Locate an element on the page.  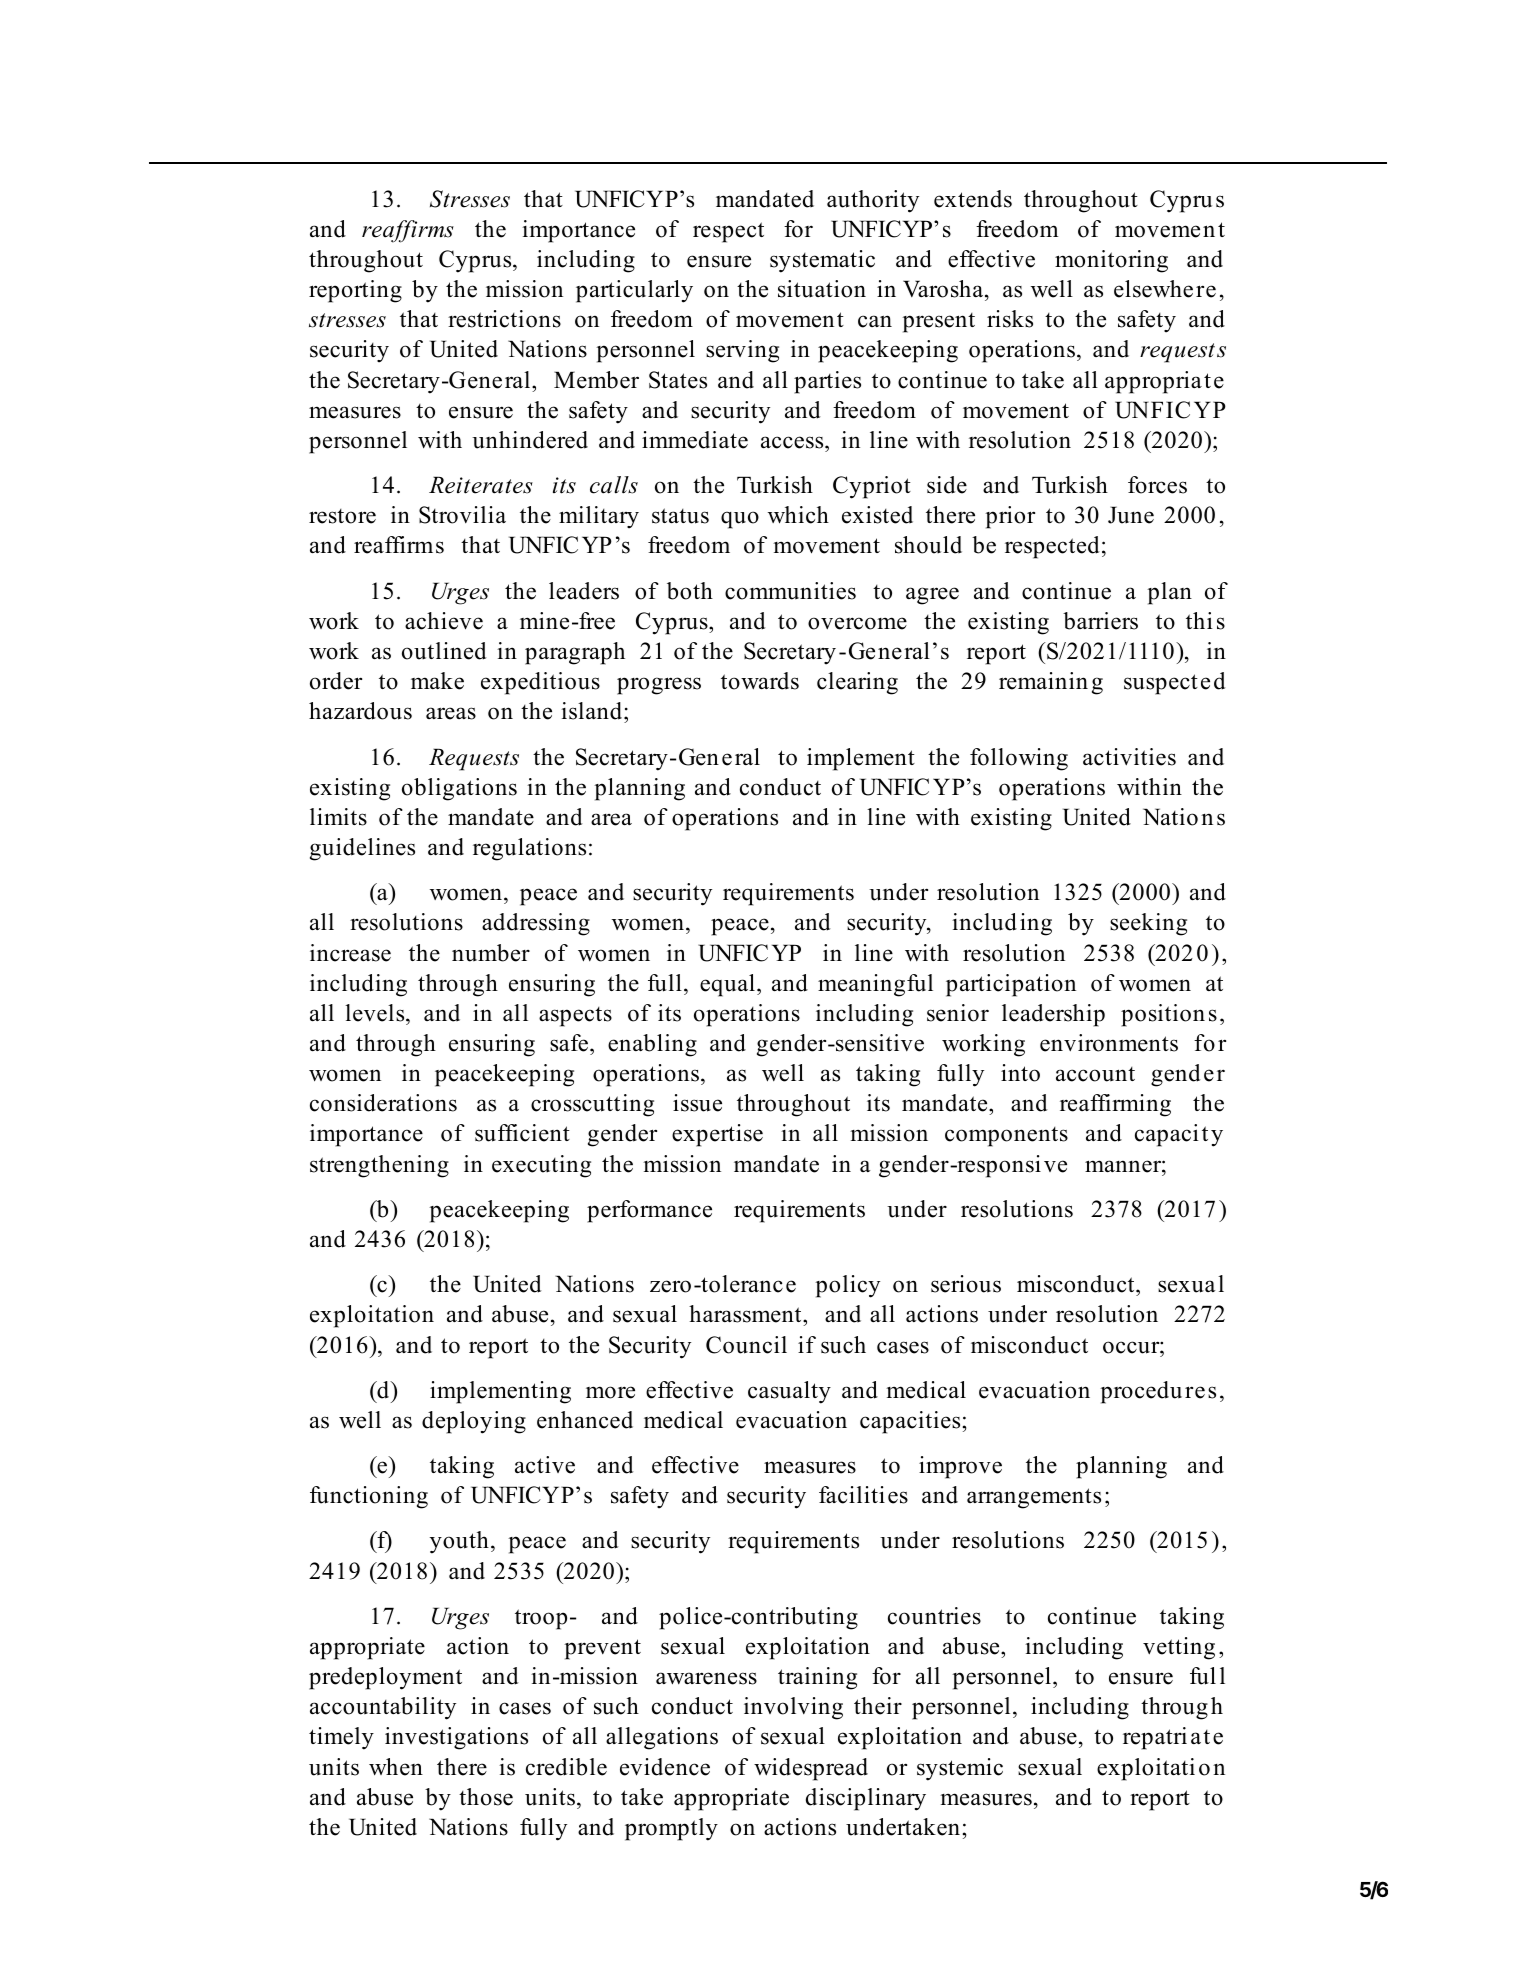
when is located at coordinates (396, 1767).
